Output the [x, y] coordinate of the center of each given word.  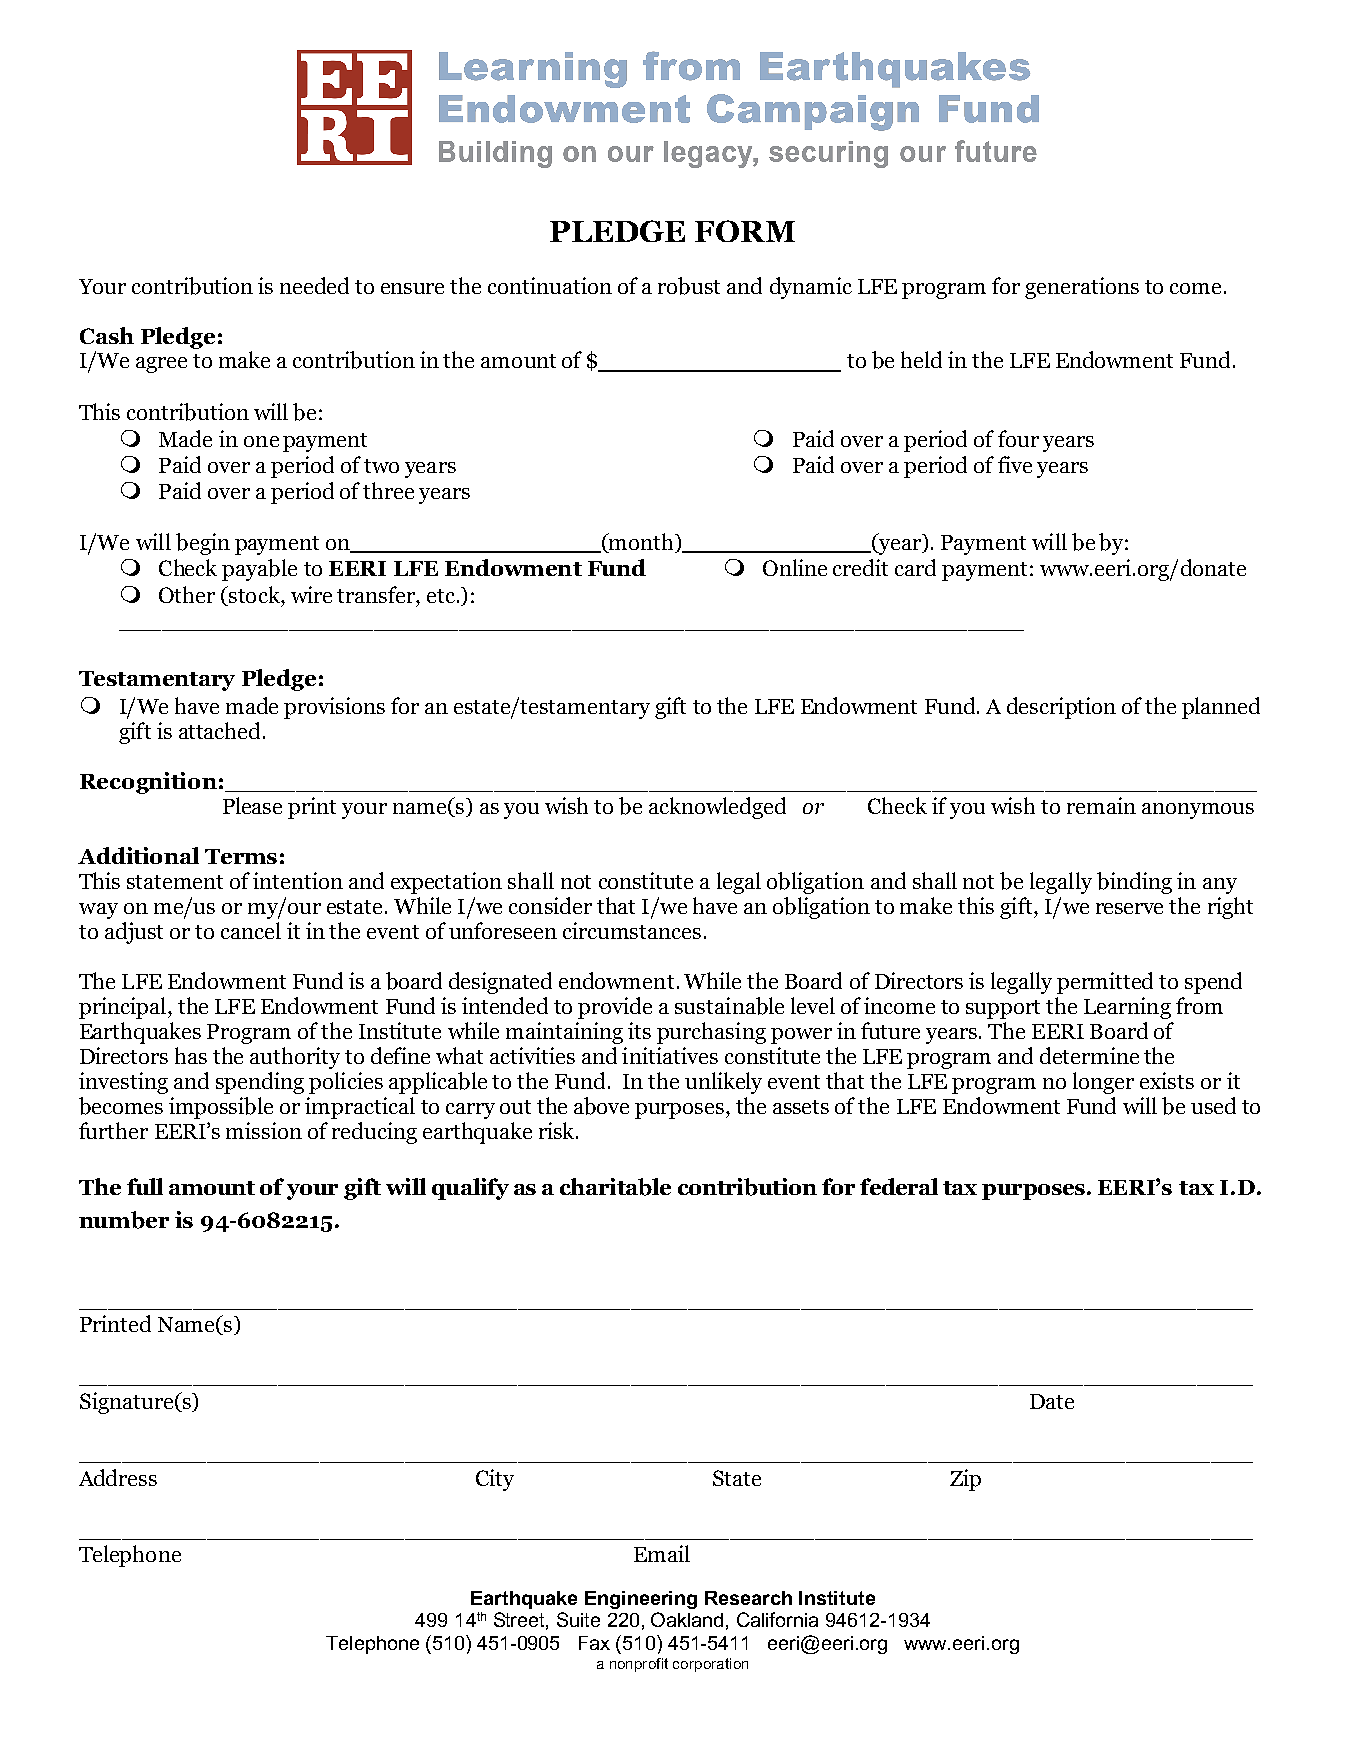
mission [264, 1130]
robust [689, 286]
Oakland [687, 1619]
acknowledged [717, 808]
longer [1103, 1083]
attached [219, 730]
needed [314, 285]
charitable [615, 1187]
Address [118, 1477]
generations [1082, 288]
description [1061, 708]
